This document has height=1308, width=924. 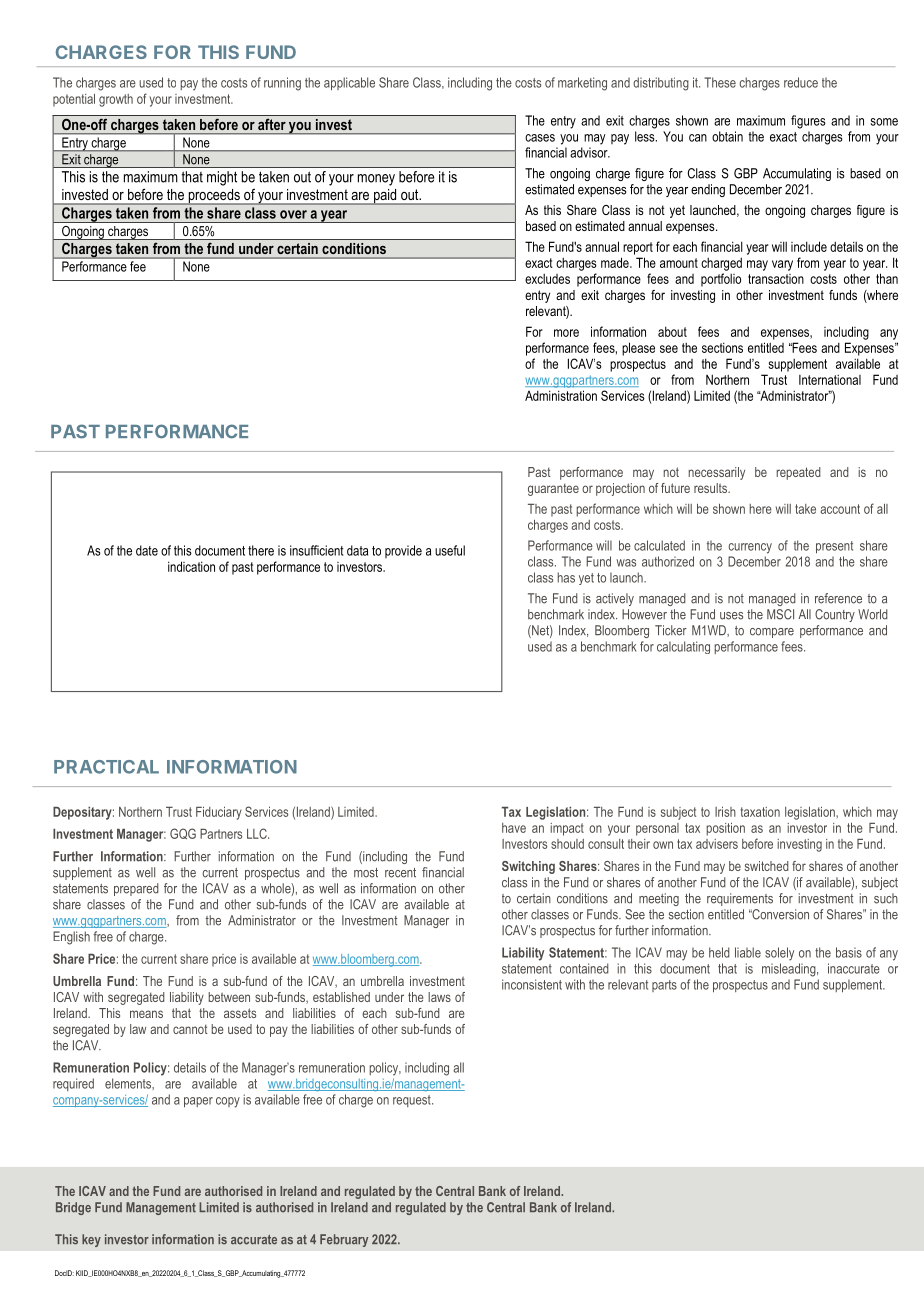 I want to click on key, so click(x=91, y=1240).
